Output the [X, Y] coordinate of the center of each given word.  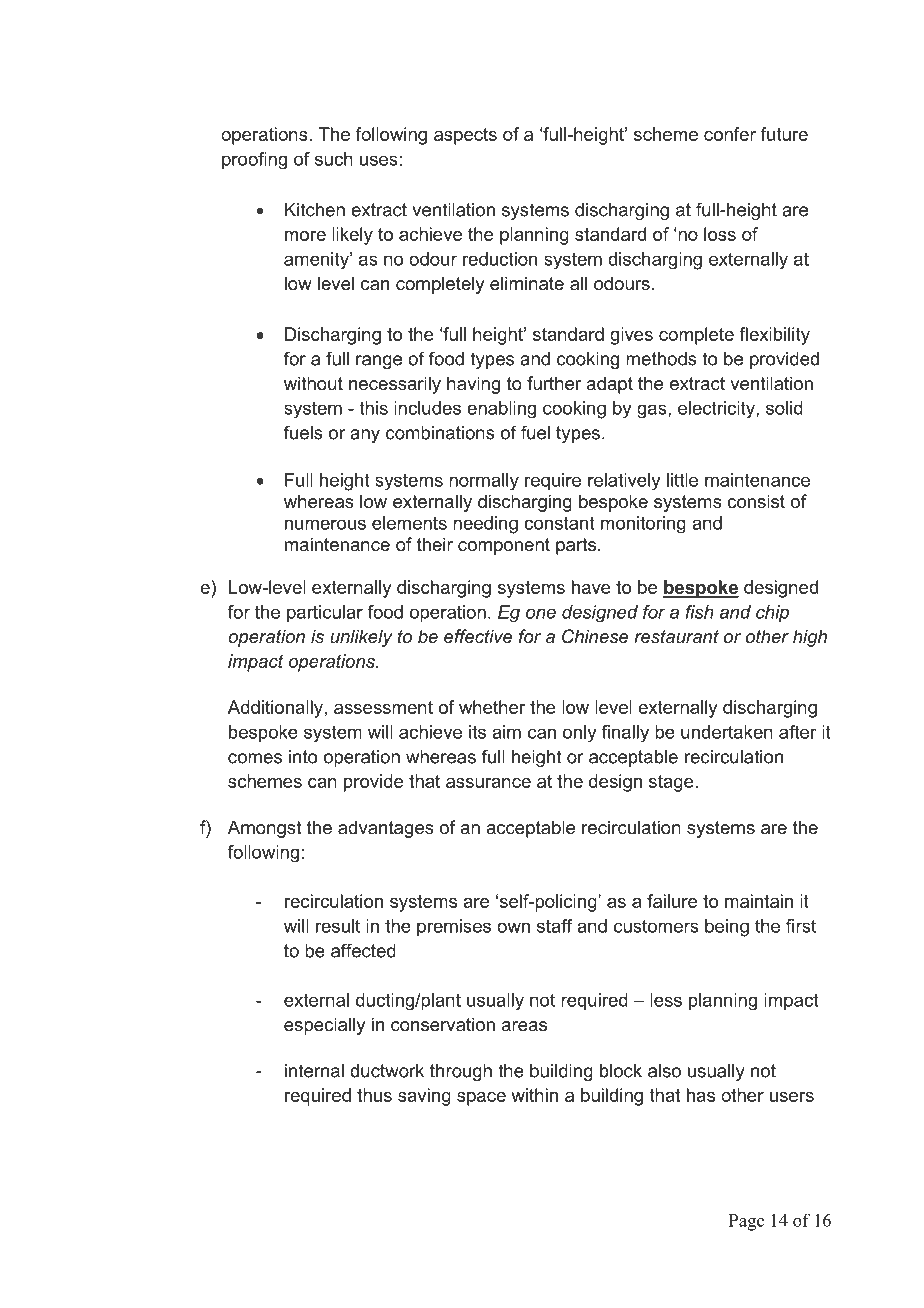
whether [492, 707]
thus [374, 1095]
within [534, 1095]
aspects [465, 136]
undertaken [727, 732]
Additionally [275, 709]
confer [730, 134]
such [334, 159]
